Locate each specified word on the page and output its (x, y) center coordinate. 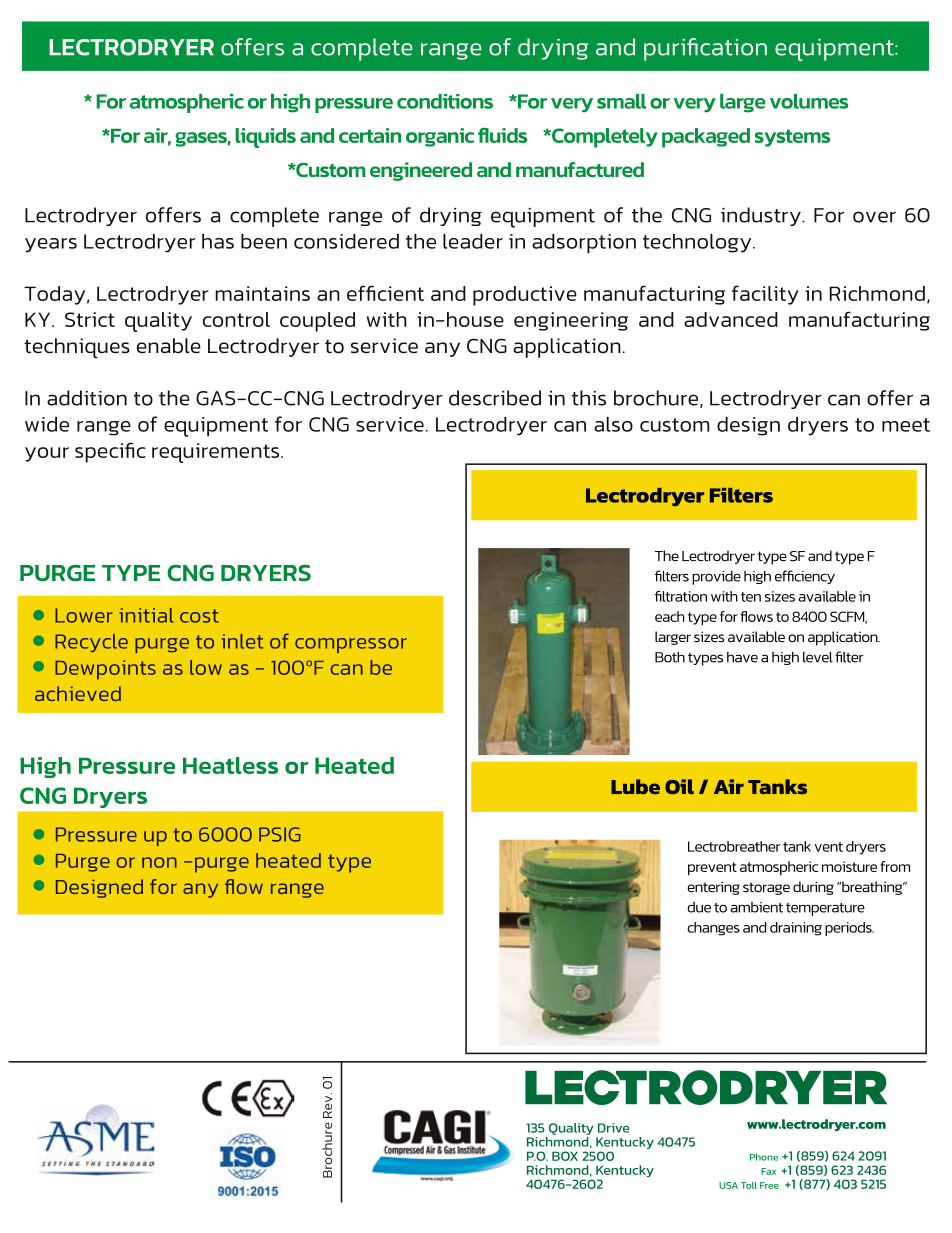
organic (440, 137)
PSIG (279, 834)
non (159, 862)
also (613, 424)
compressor (351, 645)
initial (146, 615)
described (495, 398)
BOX (565, 1156)
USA (728, 1185)
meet (906, 425)
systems (792, 138)
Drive (613, 1128)
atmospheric (187, 103)
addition (87, 398)
